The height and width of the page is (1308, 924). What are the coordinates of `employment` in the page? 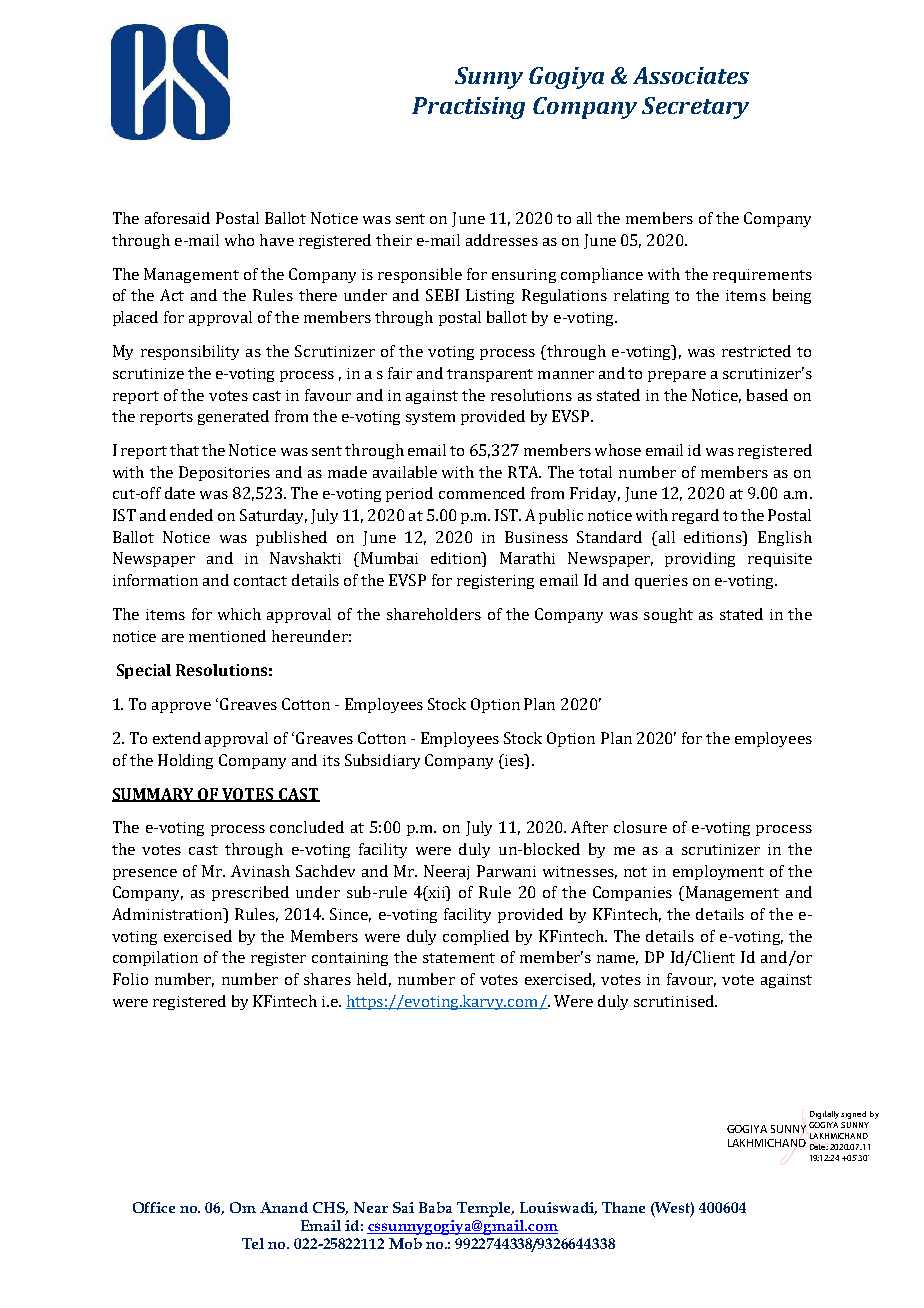 It's located at (718, 872).
